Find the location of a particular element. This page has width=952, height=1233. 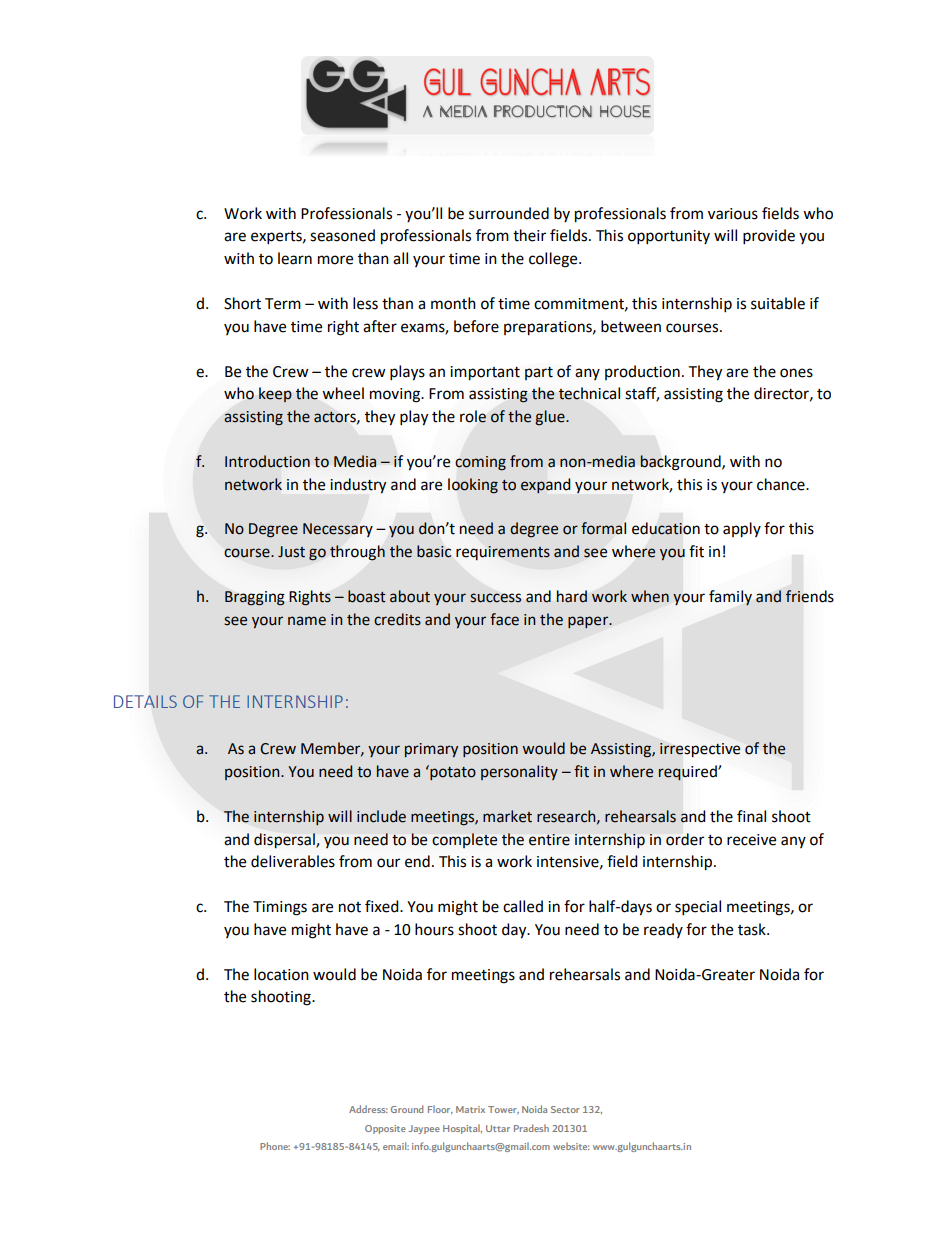

Address is located at coordinates (368, 1109).
